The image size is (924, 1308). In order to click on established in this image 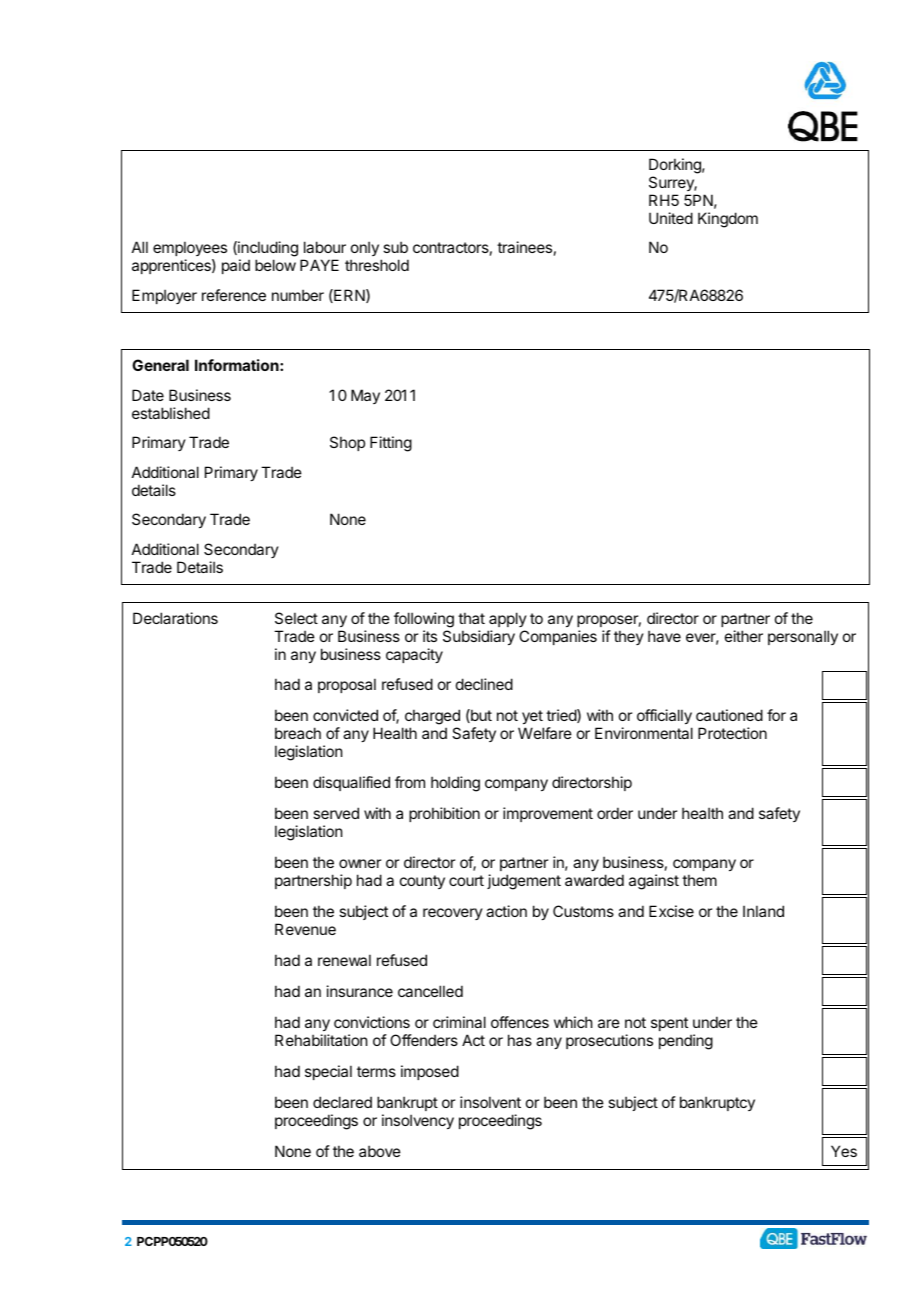, I will do `click(171, 413)`.
